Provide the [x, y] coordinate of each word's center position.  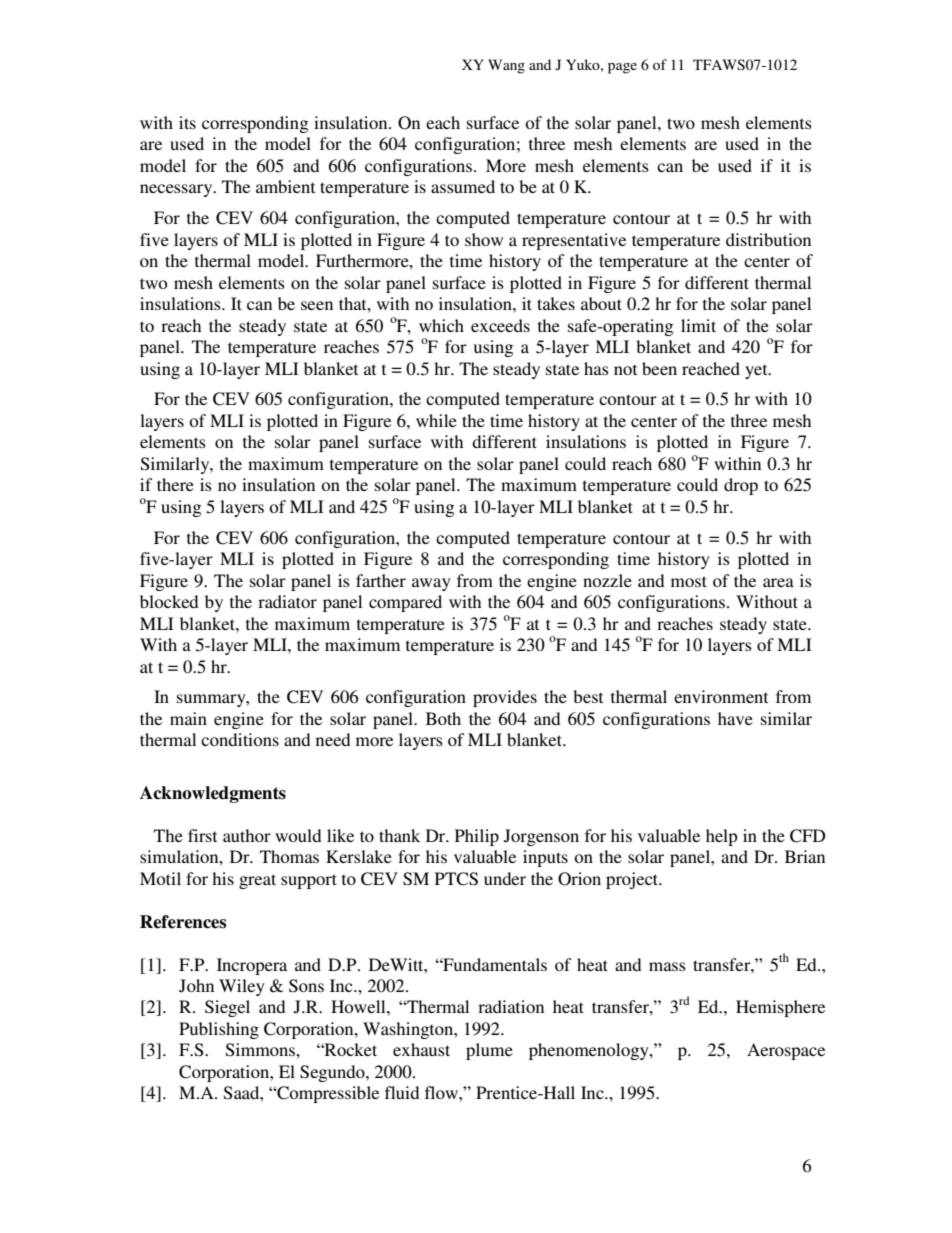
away [431, 584]
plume [489, 1051]
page [622, 68]
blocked [169, 601]
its [187, 122]
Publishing [219, 1030]
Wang [506, 66]
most [689, 581]
